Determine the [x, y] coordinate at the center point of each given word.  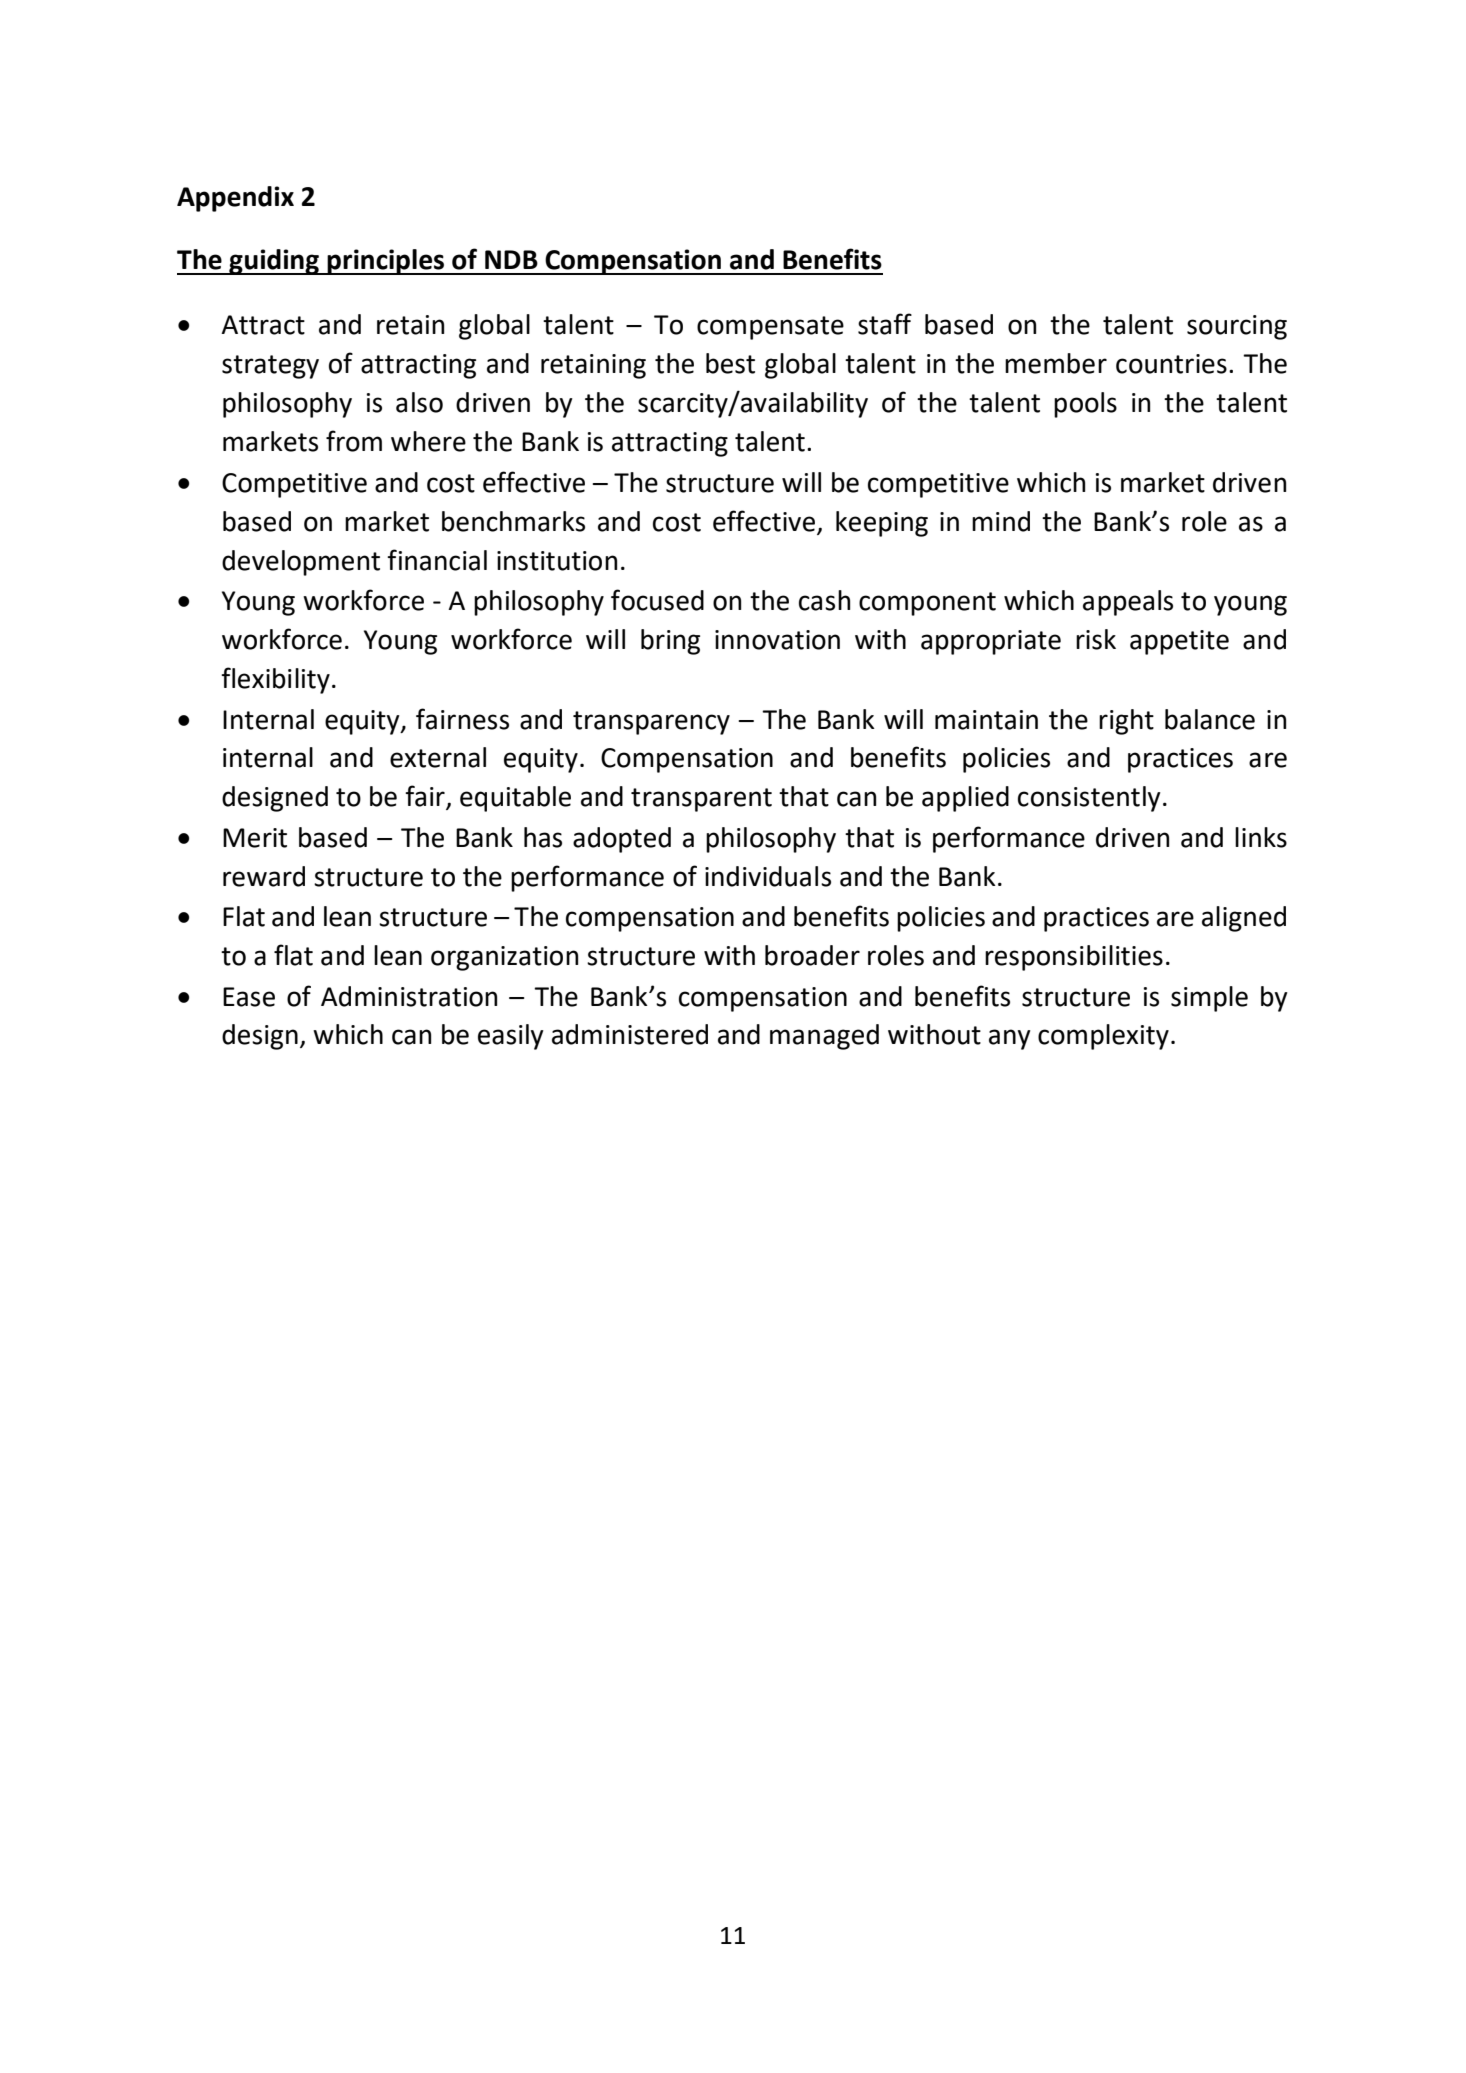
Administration [409, 996]
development [301, 563]
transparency [651, 723]
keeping [882, 524]
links [1261, 837]
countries [1171, 364]
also [419, 402]
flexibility [275, 680]
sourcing [1237, 327]
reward [264, 876]
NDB [511, 259]
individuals [768, 876]
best [730, 363]
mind [1001, 521]
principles [386, 262]
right [1126, 722]
